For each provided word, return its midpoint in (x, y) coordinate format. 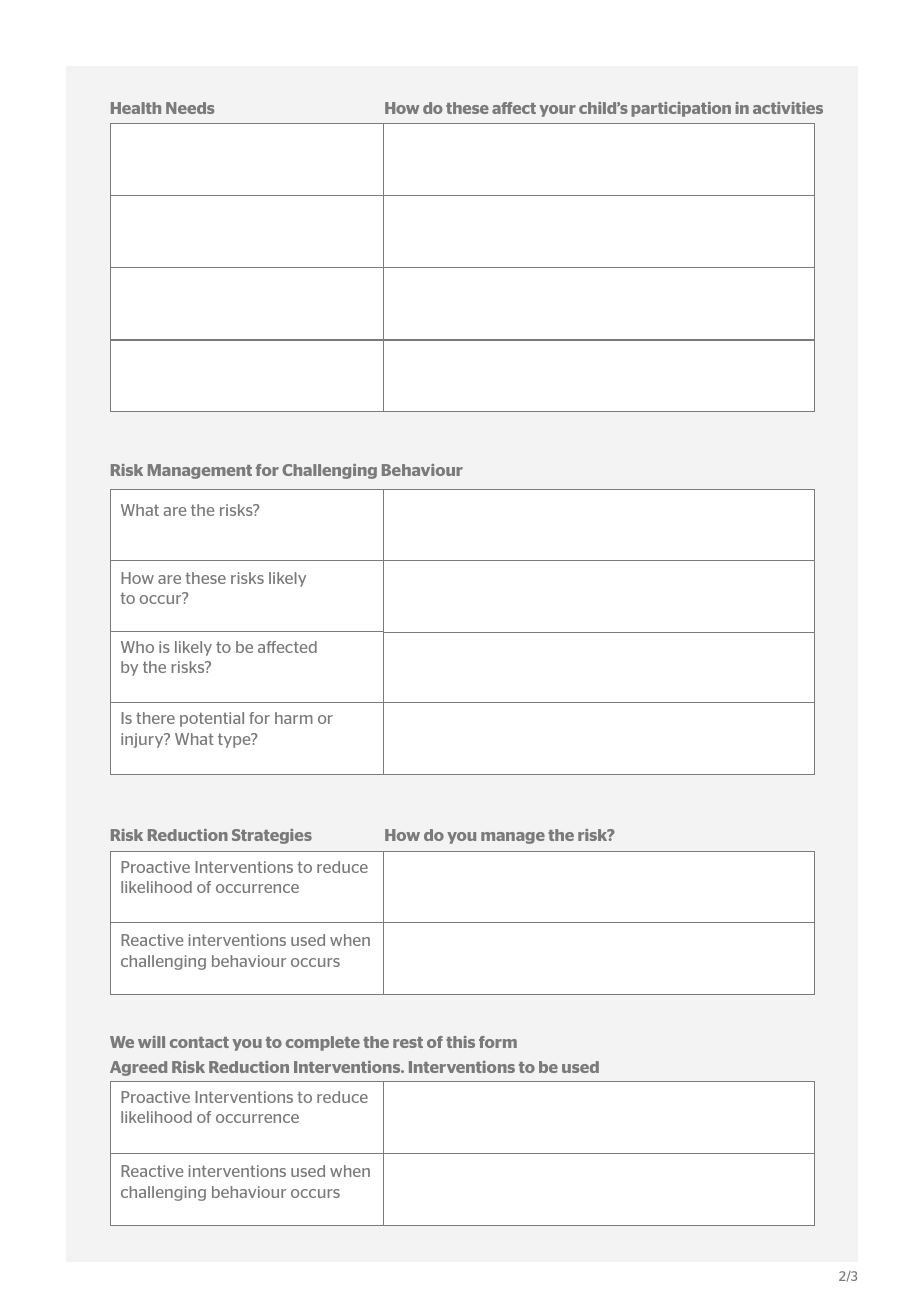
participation (681, 109)
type (235, 740)
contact (199, 1042)
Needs (190, 108)
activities (788, 108)
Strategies (272, 836)
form (498, 1042)
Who (137, 647)
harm (294, 718)
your (557, 111)
